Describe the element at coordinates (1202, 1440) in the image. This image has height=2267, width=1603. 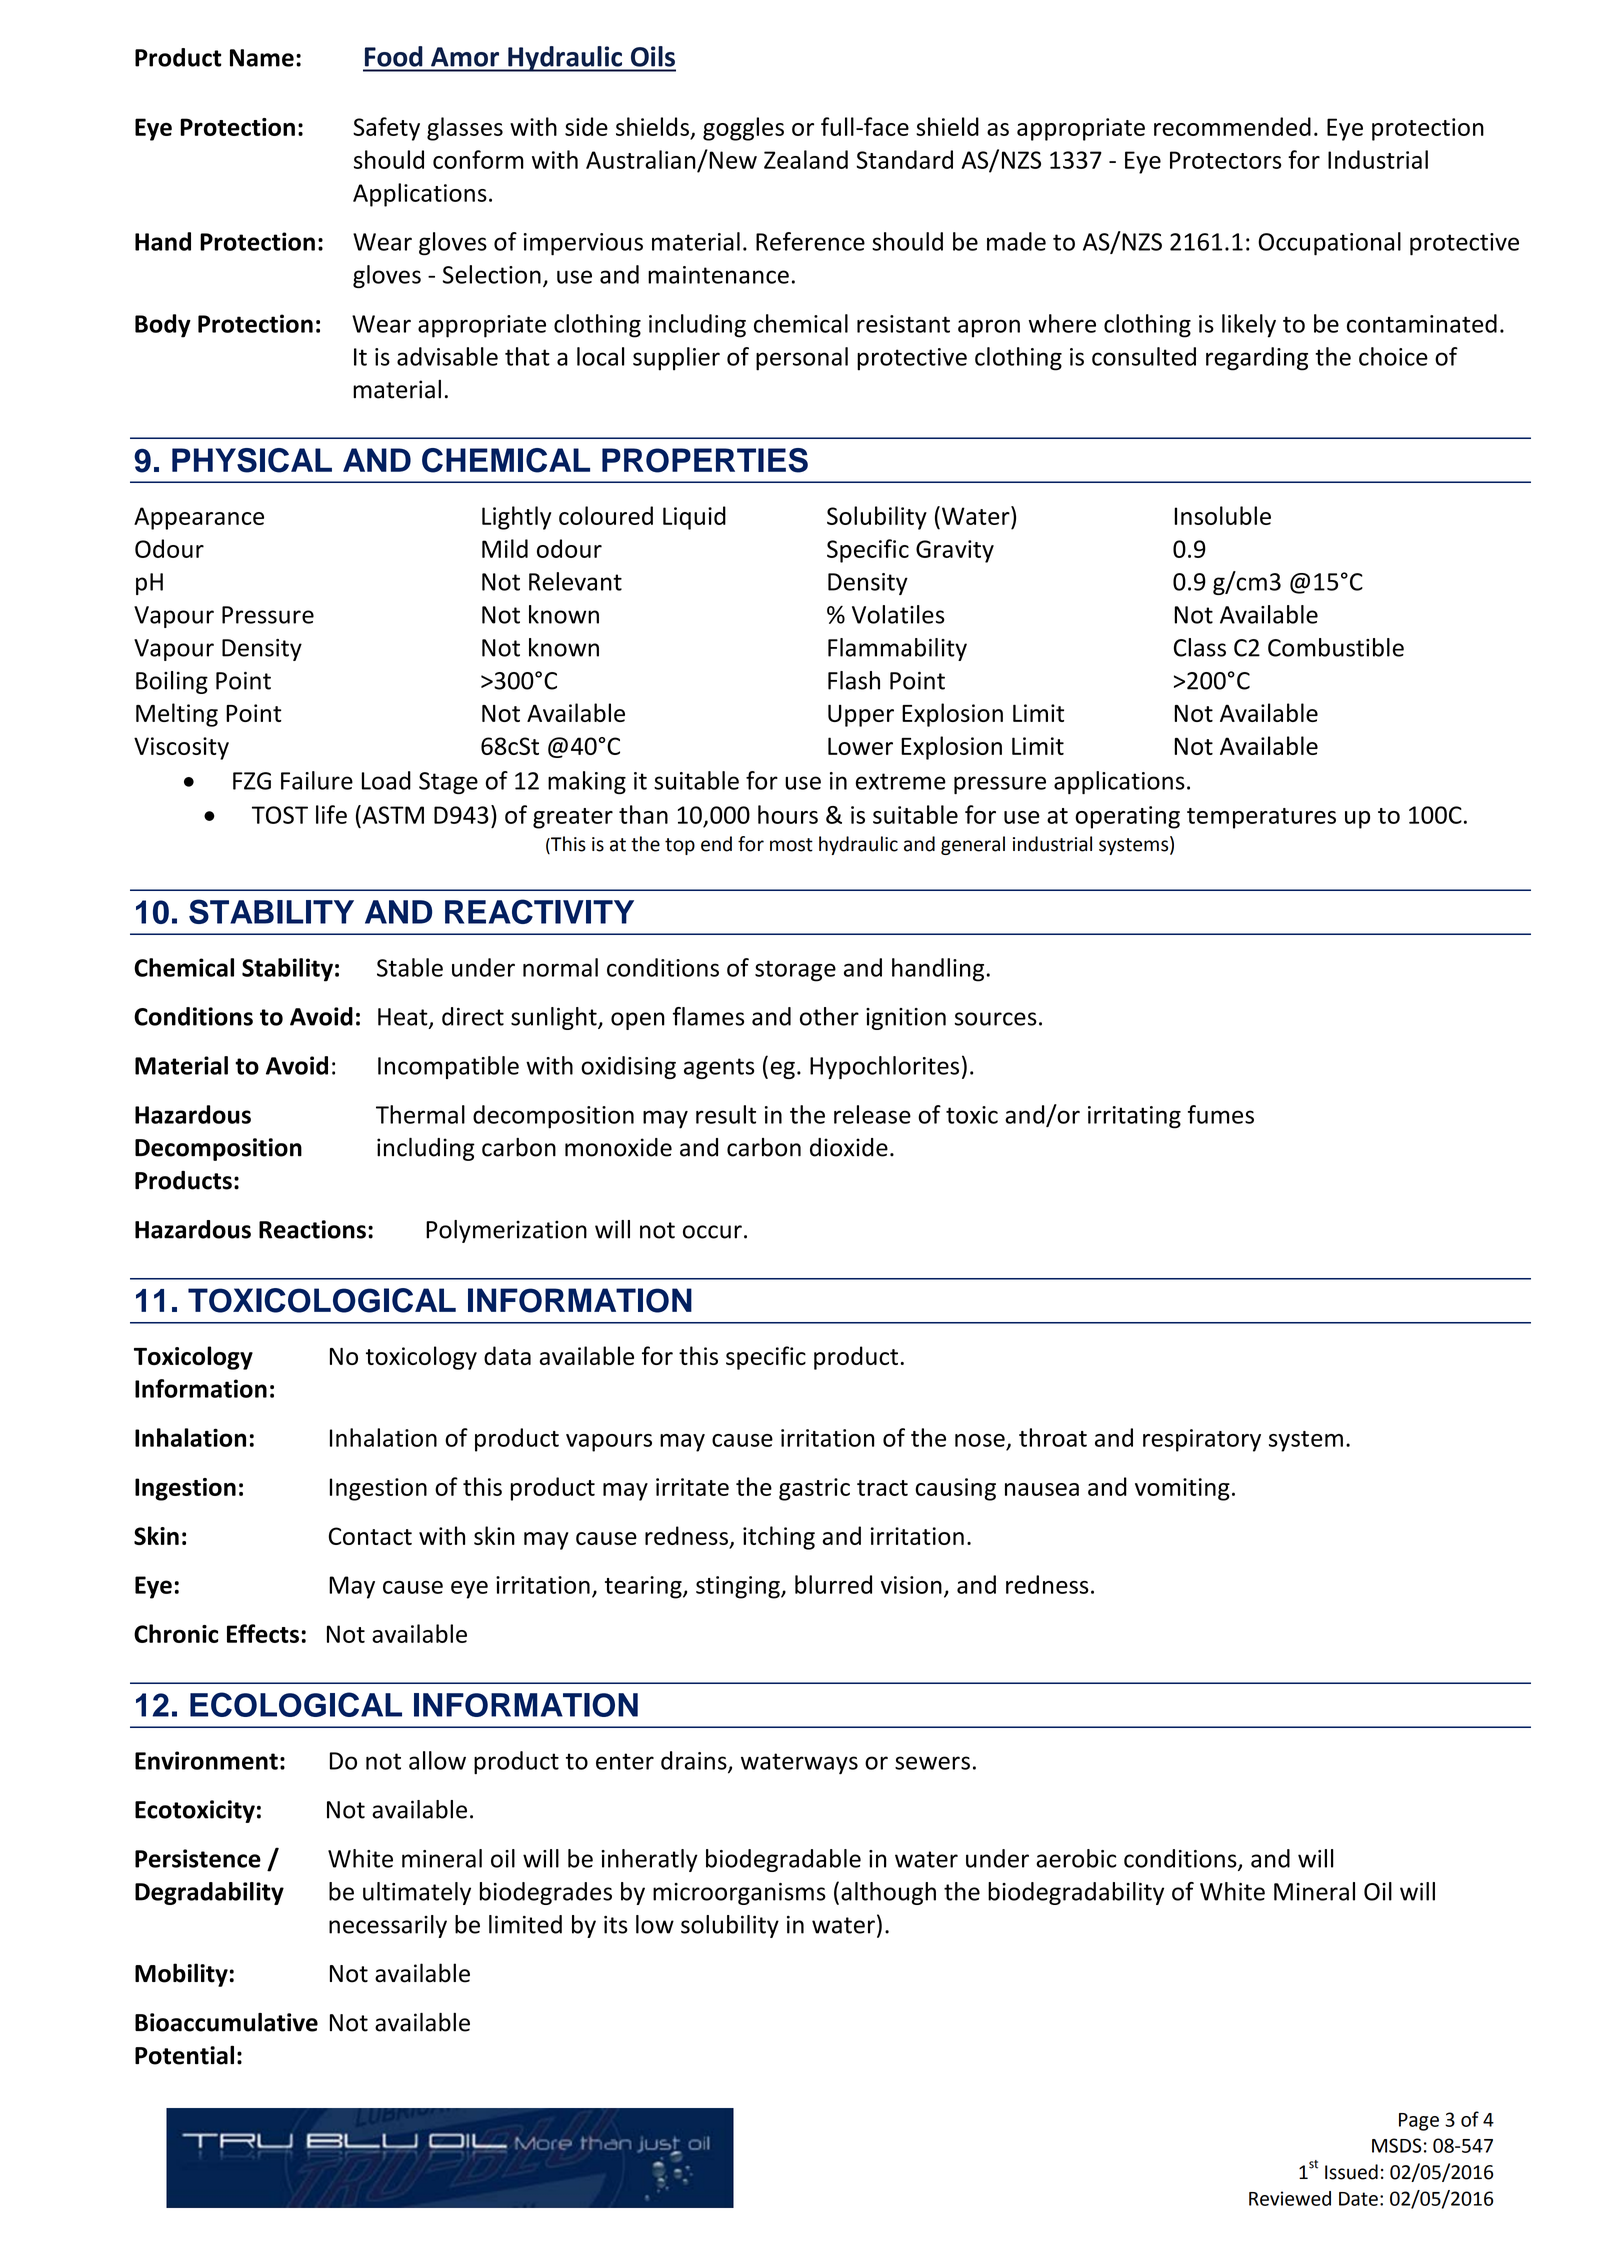
I see `respiratory` at that location.
